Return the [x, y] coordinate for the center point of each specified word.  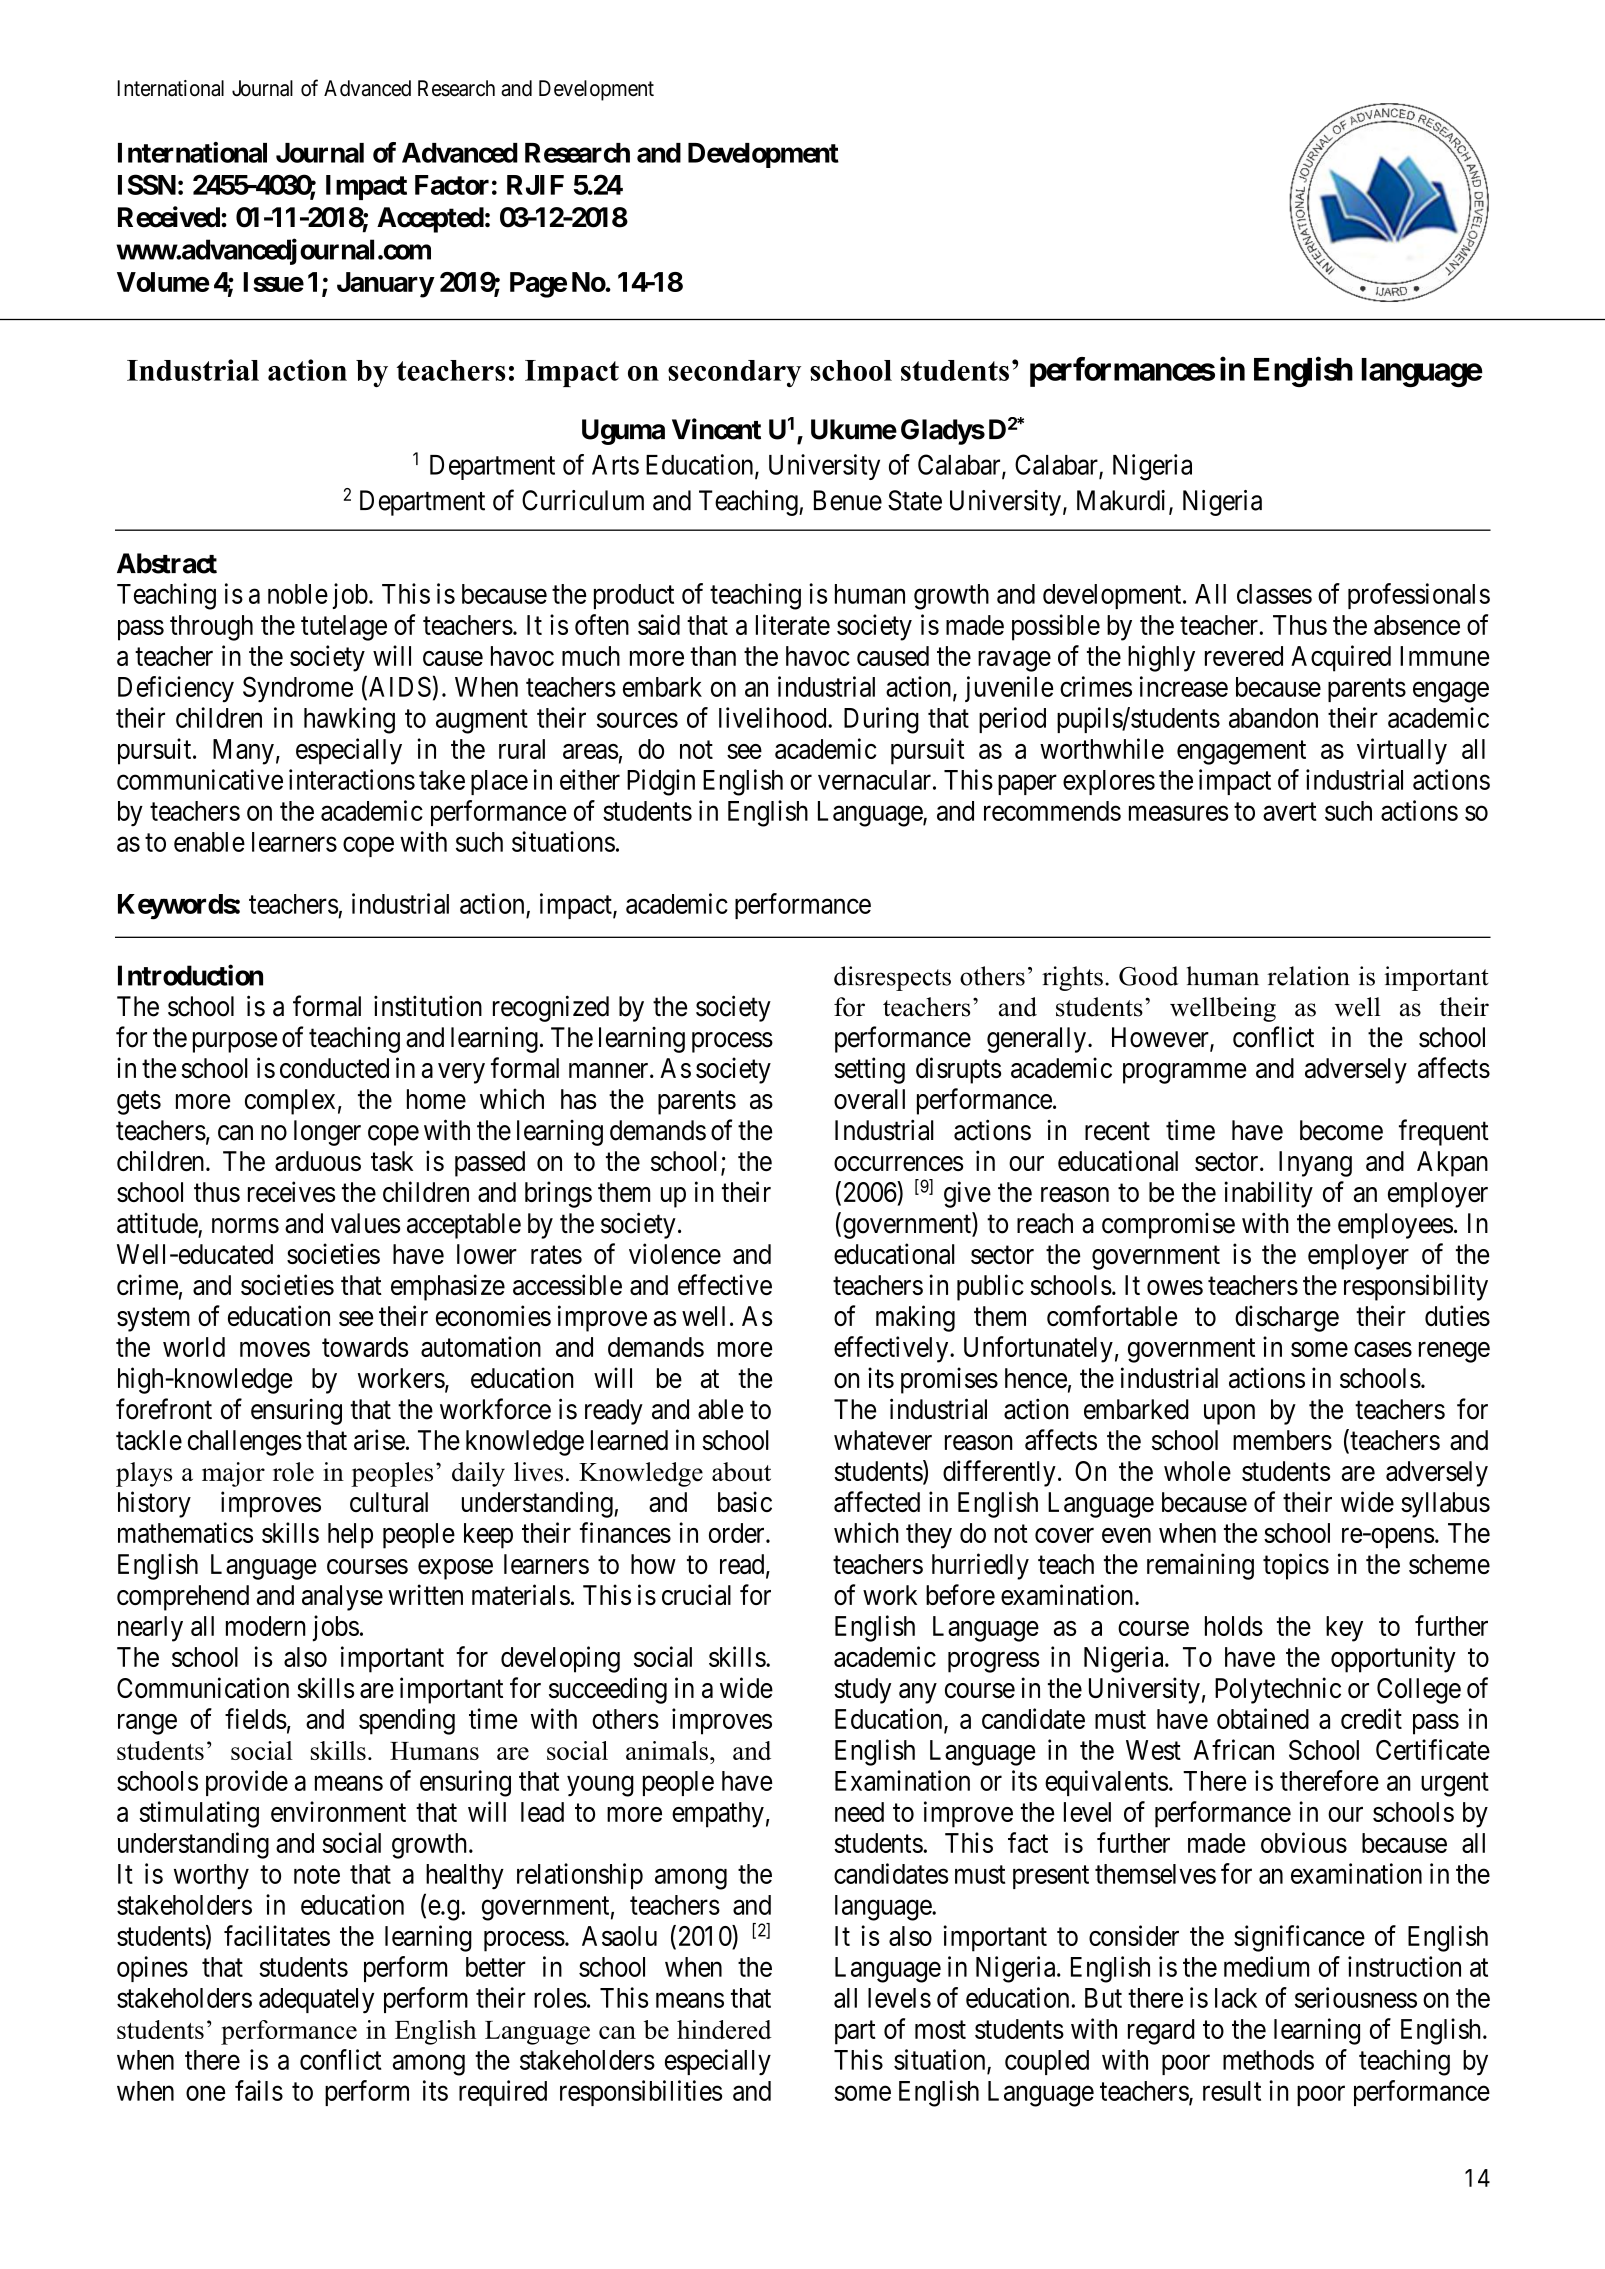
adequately [316, 2001]
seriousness [1356, 1997]
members [1282, 1440]
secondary [734, 373]
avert [1289, 812]
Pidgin [661, 782]
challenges [245, 1443]
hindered [724, 2029]
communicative [200, 779]
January [385, 285]
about [741, 1472]
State [915, 500]
